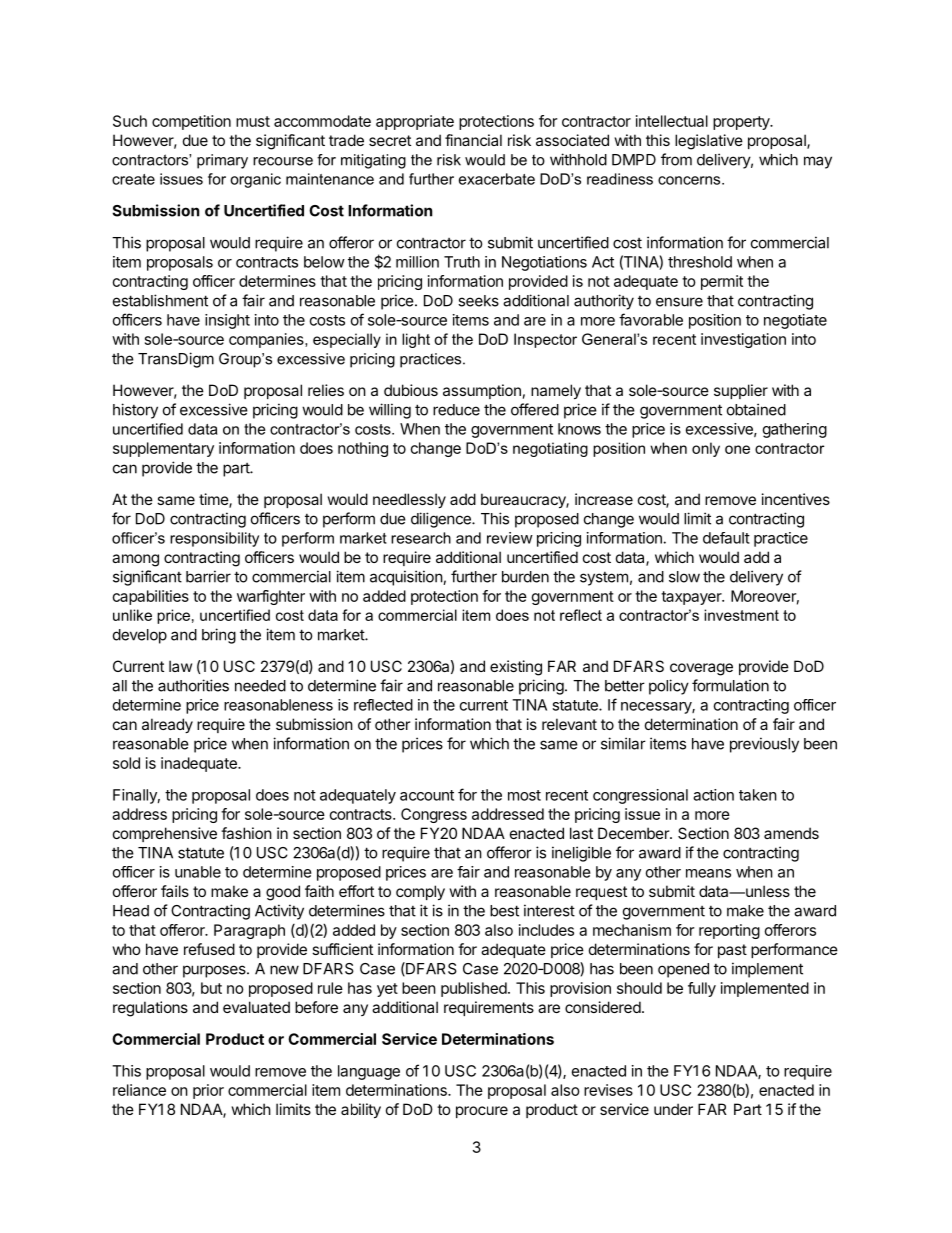 Image resolution: width=952 pixels, height=1233 pixels. What do you see at coordinates (222, 161) in the screenshot?
I see `primary` at bounding box center [222, 161].
